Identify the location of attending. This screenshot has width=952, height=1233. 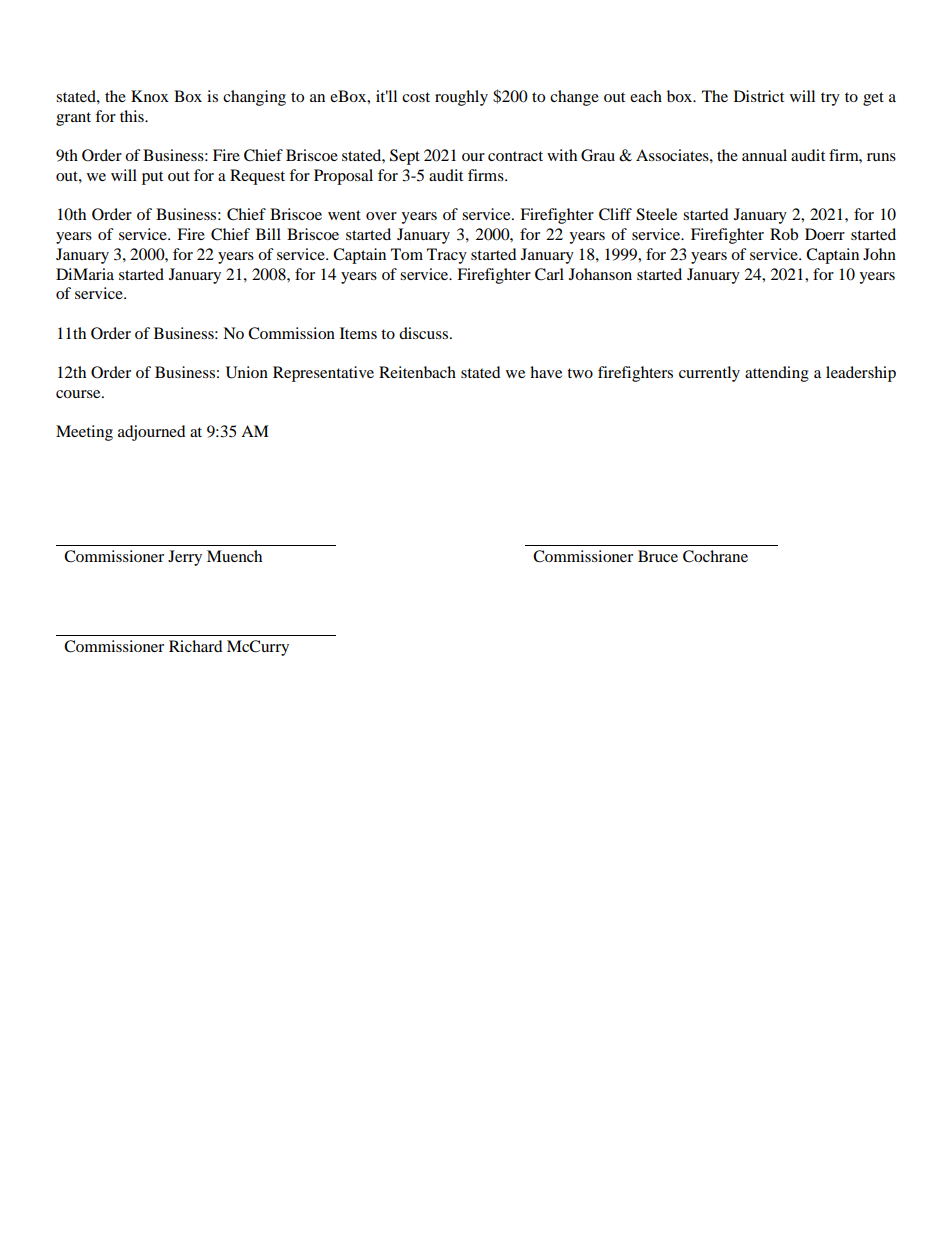
(777, 374).
